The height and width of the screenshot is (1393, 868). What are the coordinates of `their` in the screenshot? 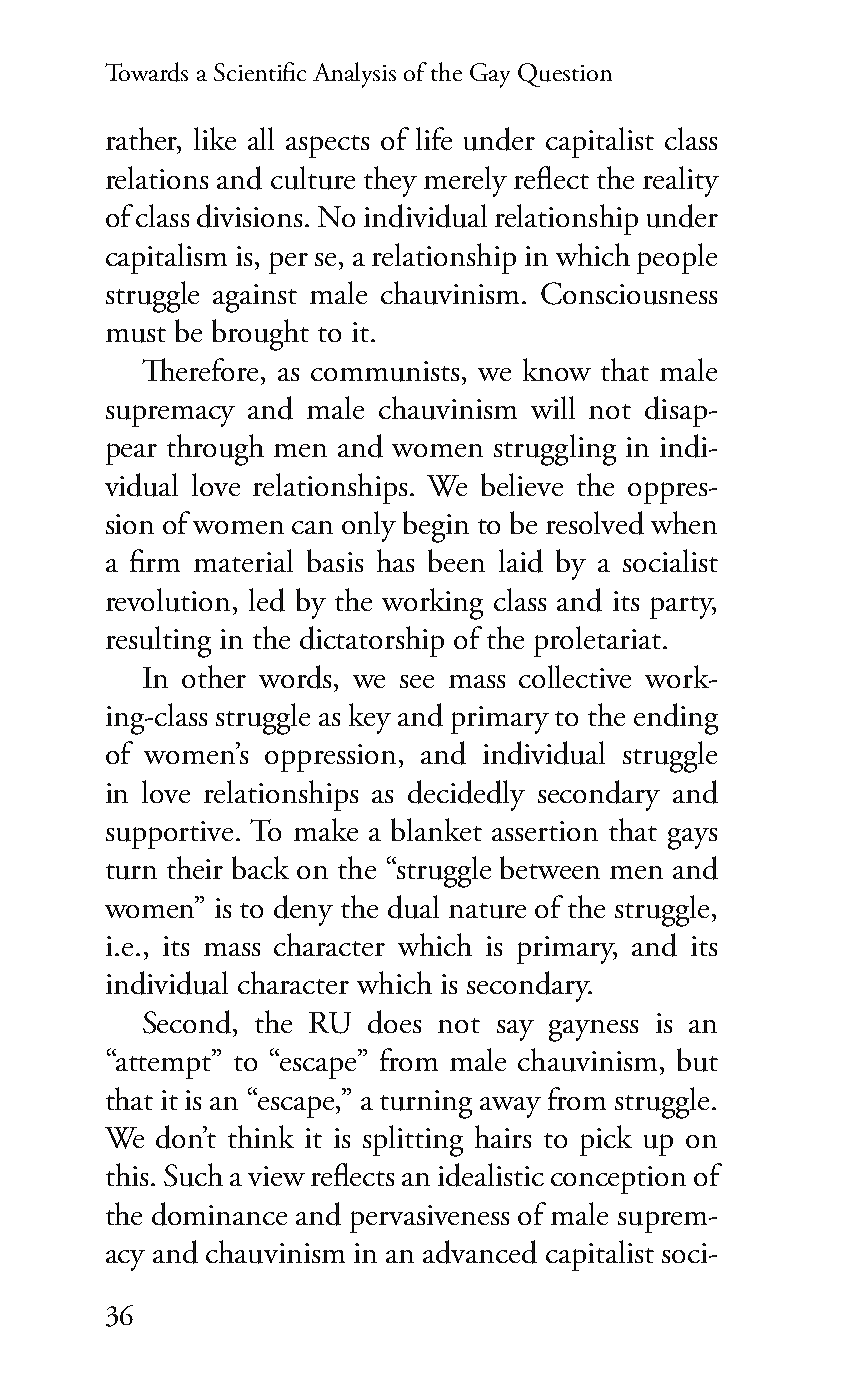 It's located at (195, 867).
